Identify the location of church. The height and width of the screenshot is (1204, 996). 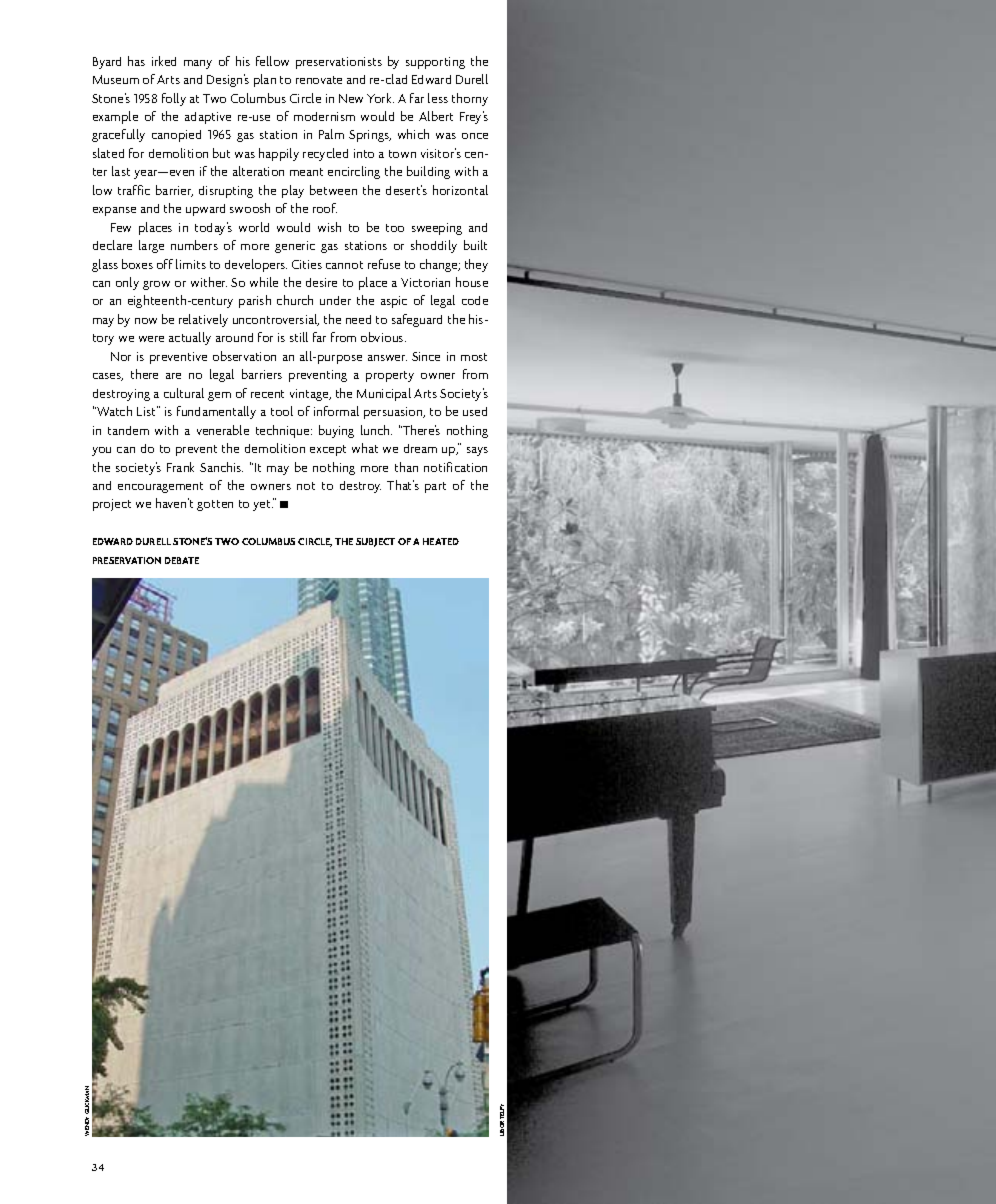
(295, 300).
